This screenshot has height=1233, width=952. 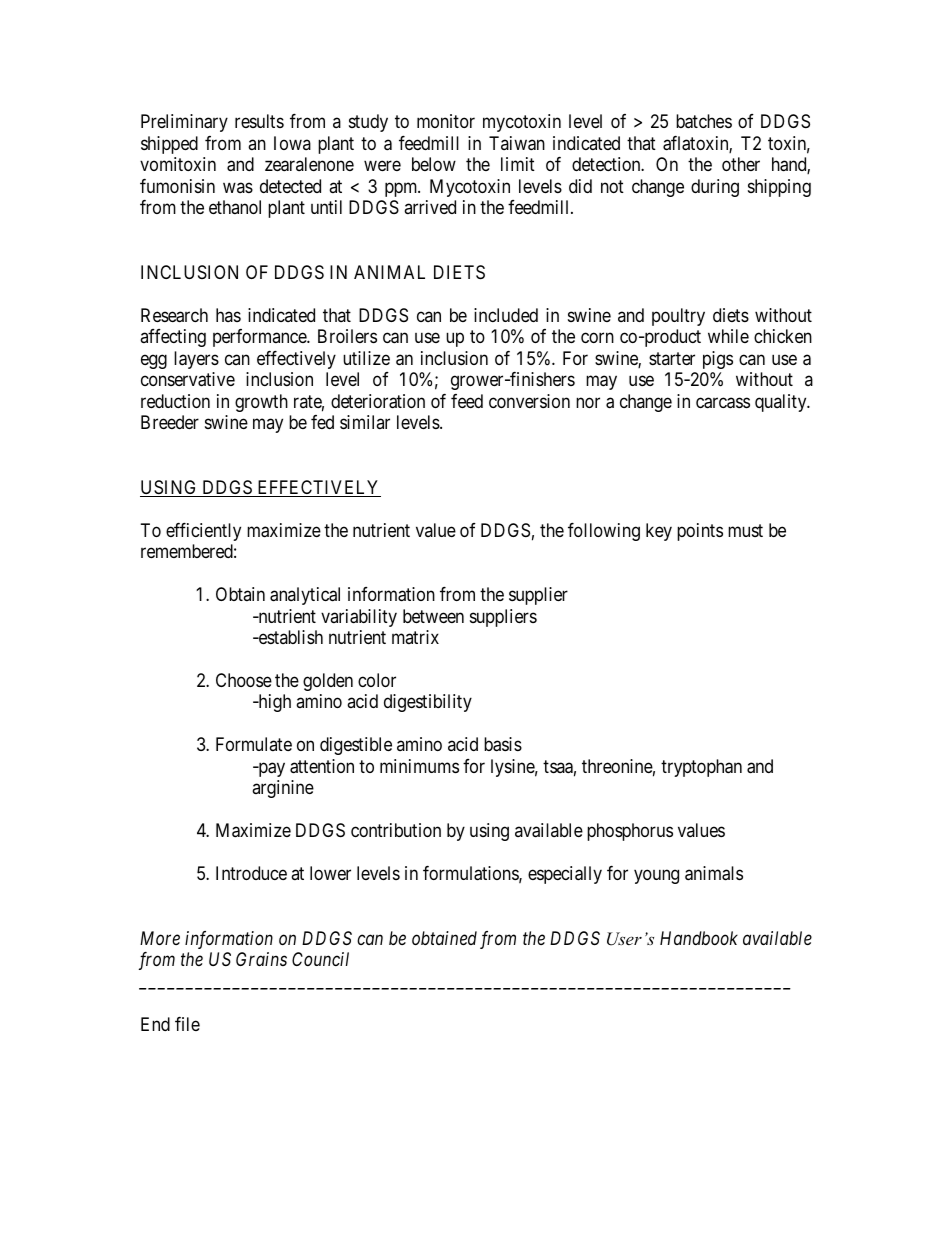 I want to click on below, so click(x=434, y=164).
